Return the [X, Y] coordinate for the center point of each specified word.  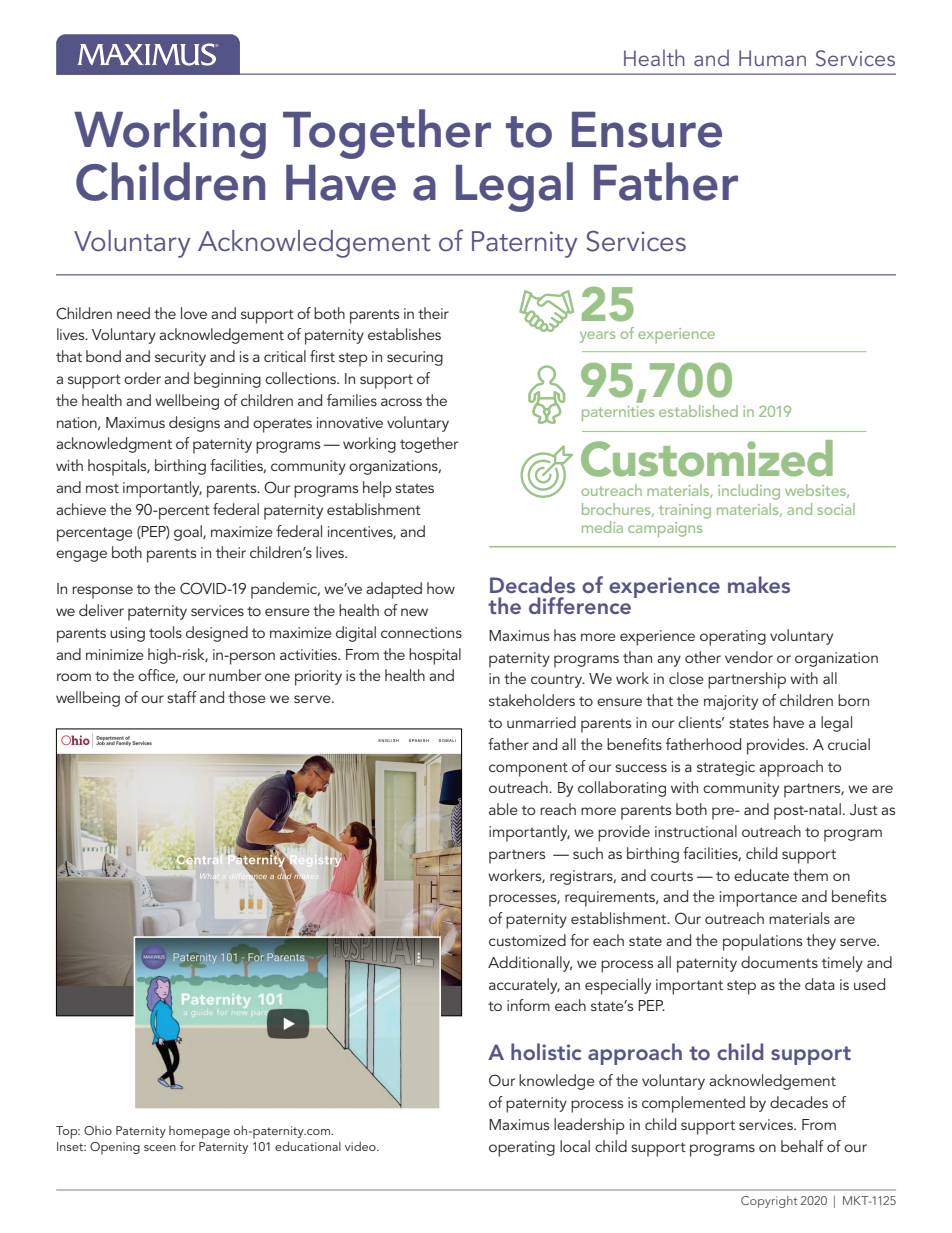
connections [421, 632]
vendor [749, 657]
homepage [199, 1132]
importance [758, 899]
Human [772, 58]
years [597, 337]
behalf [802, 1146]
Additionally [530, 964]
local [575, 1146]
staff [182, 697]
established [698, 411]
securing [415, 358]
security [180, 358]
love [194, 313]
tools [165, 632]
